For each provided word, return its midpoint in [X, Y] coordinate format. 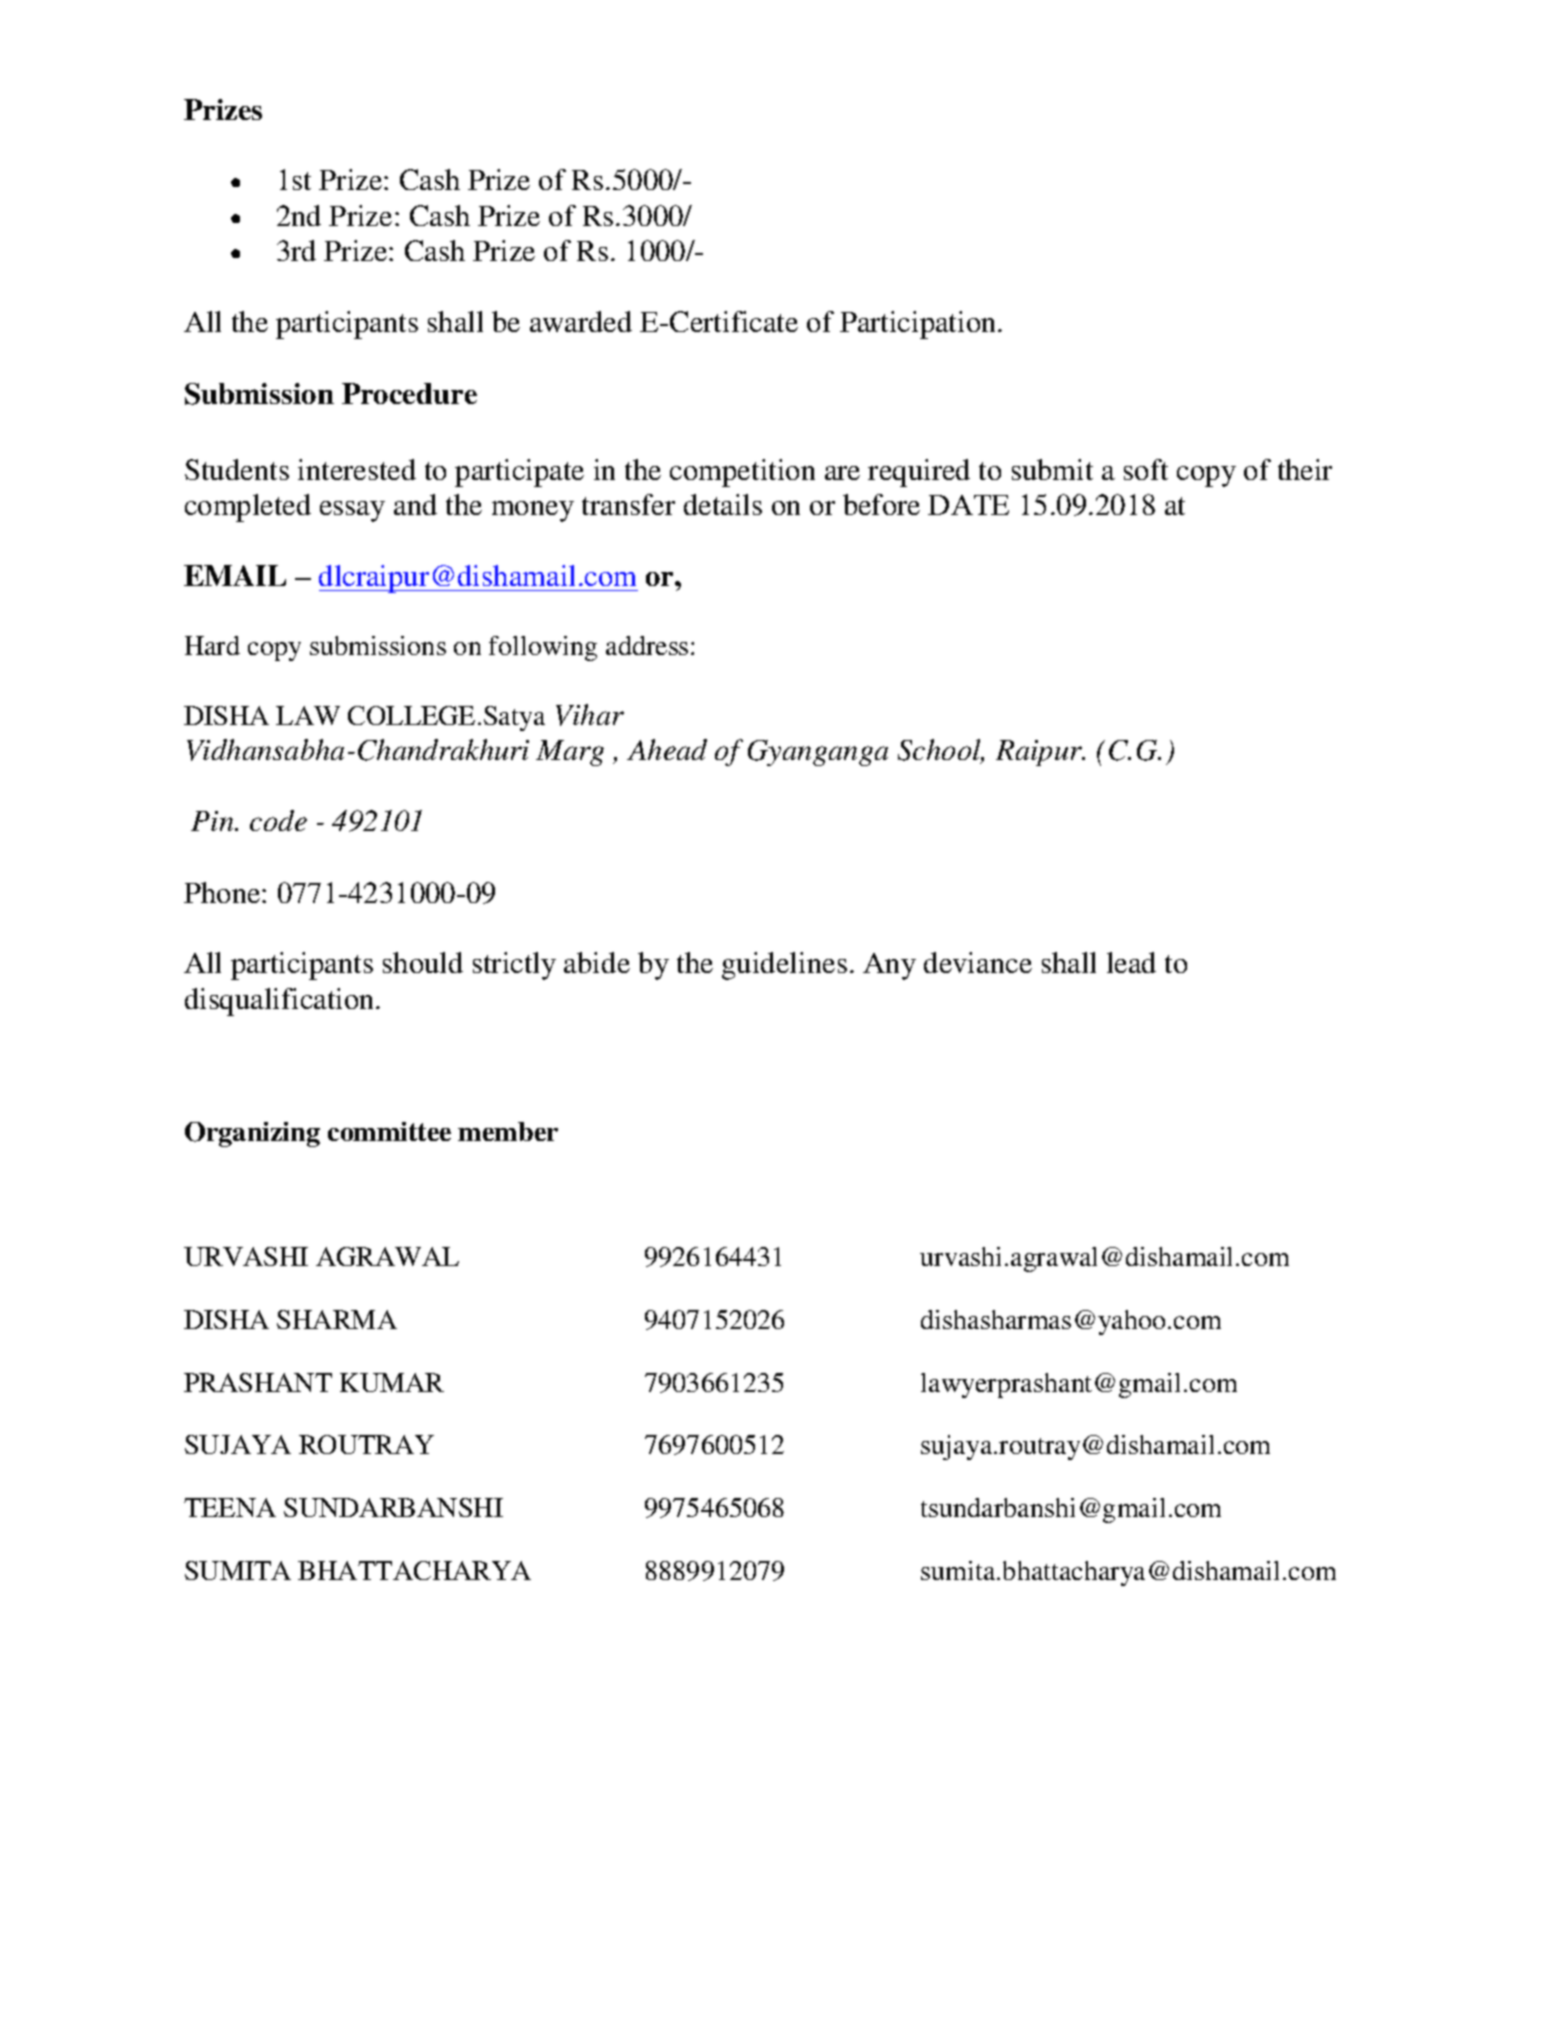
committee [389, 1131]
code [278, 820]
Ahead [667, 749]
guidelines [784, 966]
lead [1131, 962]
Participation [919, 325]
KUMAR [392, 1382]
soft [1146, 469]
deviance [978, 962]
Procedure [409, 393]
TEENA [230, 1507]
